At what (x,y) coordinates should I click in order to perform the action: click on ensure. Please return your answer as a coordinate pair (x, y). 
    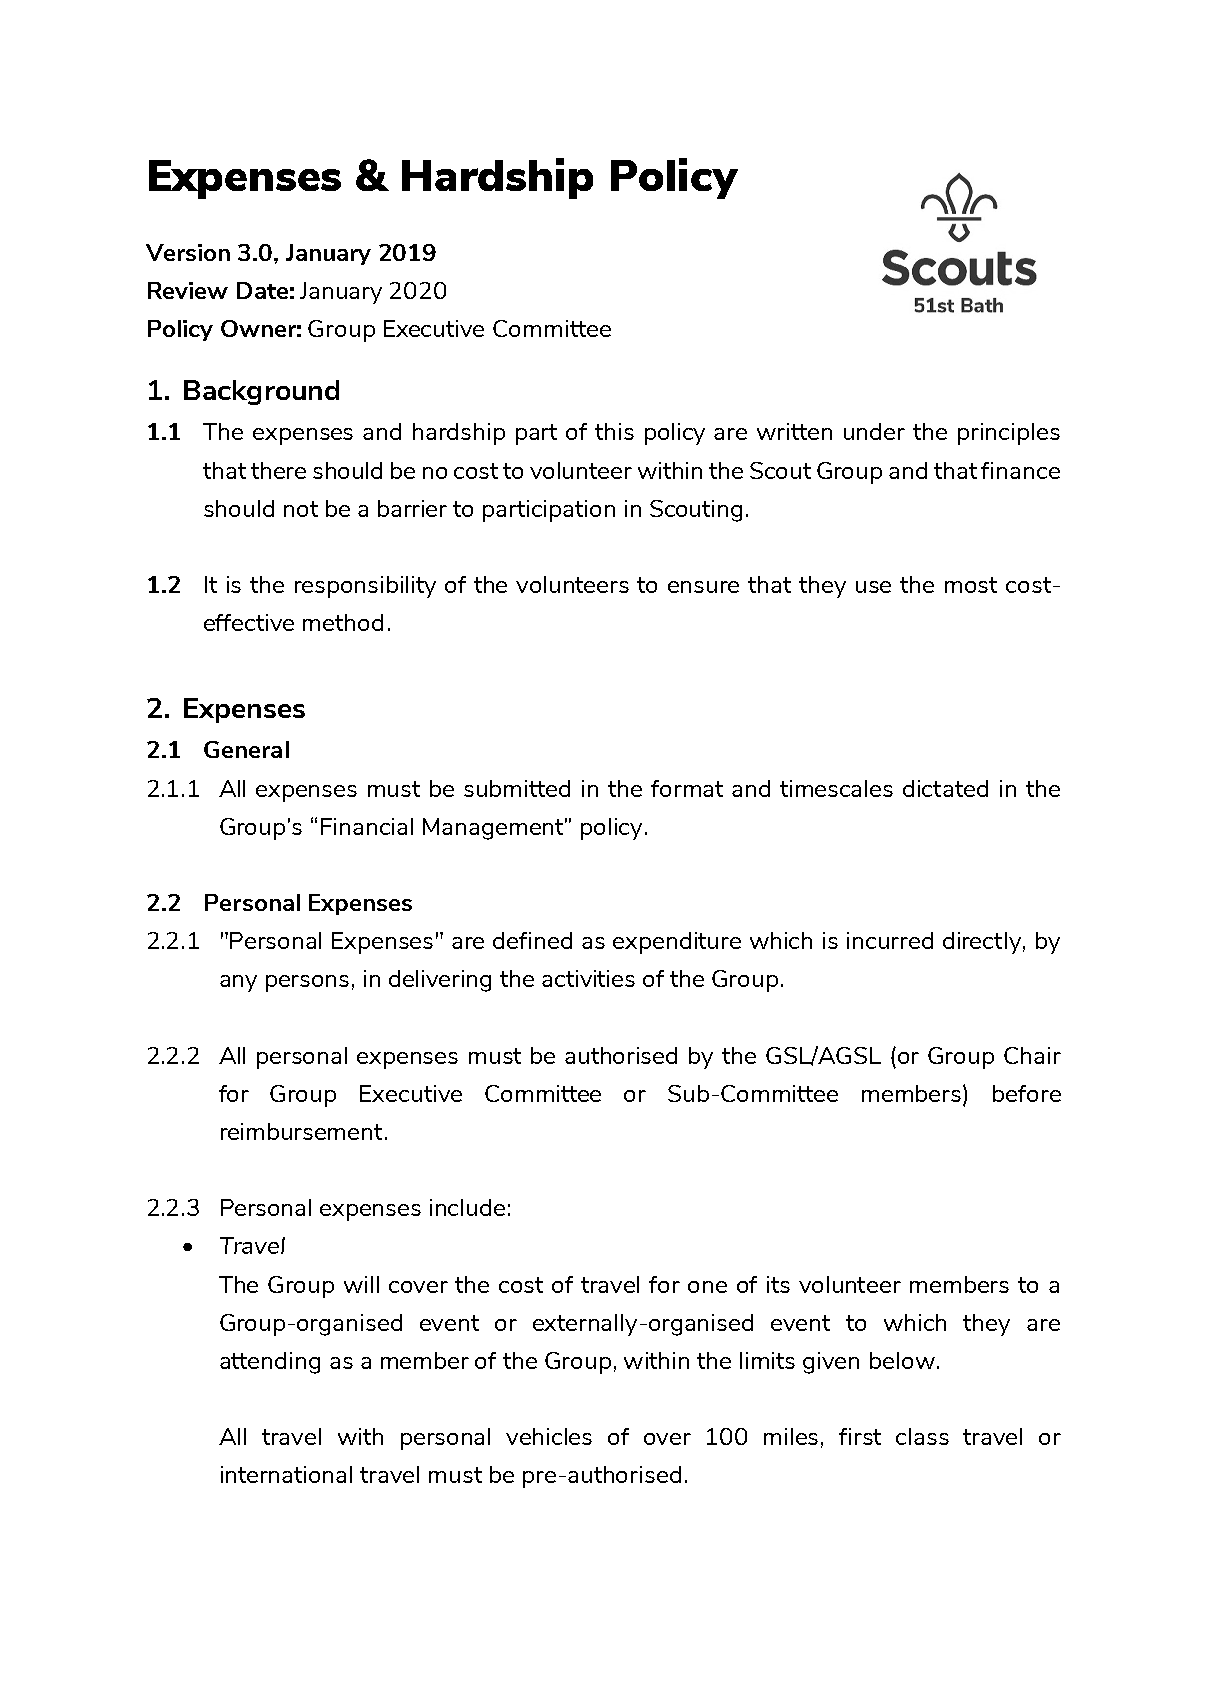
    Looking at the image, I should click on (703, 587).
